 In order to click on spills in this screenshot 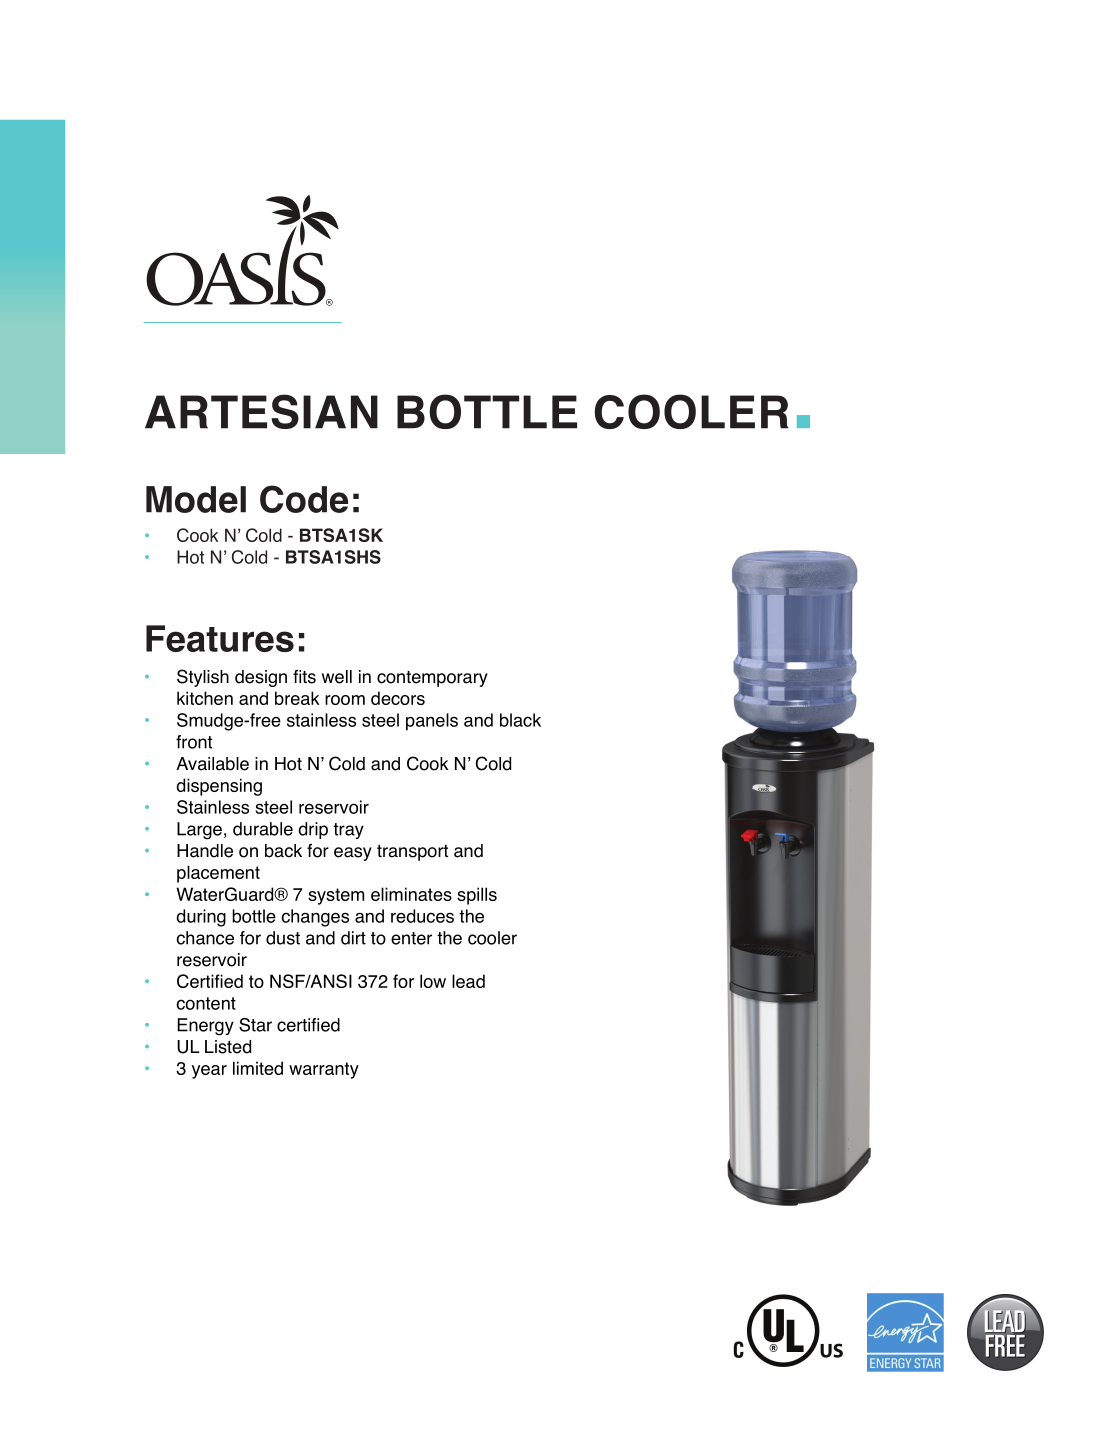, I will do `click(477, 896)`.
